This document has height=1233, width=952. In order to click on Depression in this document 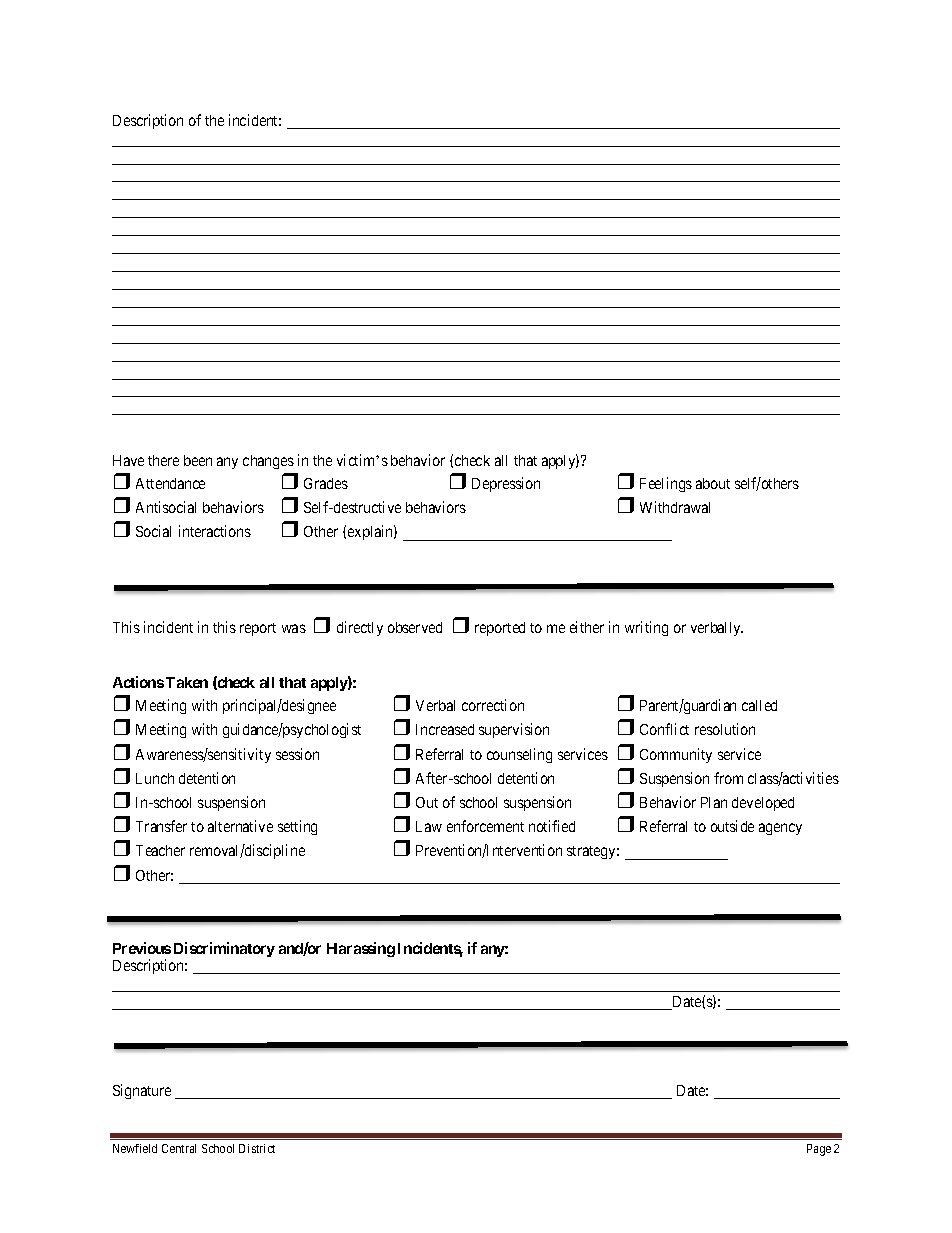, I will do `click(506, 484)`.
